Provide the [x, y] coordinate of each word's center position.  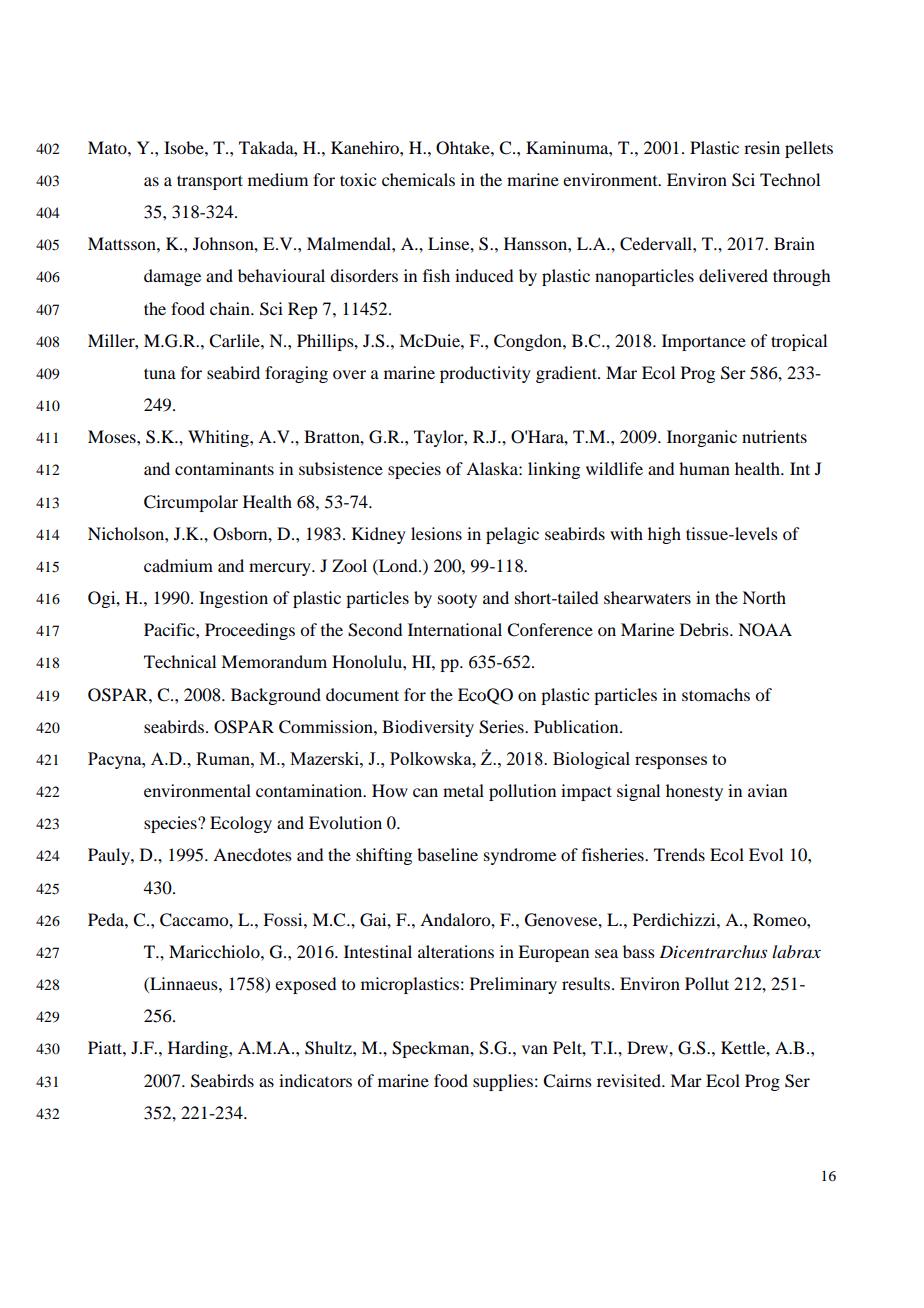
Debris [705, 629]
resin [762, 147]
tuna [160, 373]
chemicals [418, 179]
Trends [679, 854]
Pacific [170, 629]
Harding [199, 1049]
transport [210, 182]
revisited [630, 1080]
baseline [447, 854]
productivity [485, 374]
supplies [503, 1082]
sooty [457, 600]
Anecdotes [252, 854]
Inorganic [702, 438]
